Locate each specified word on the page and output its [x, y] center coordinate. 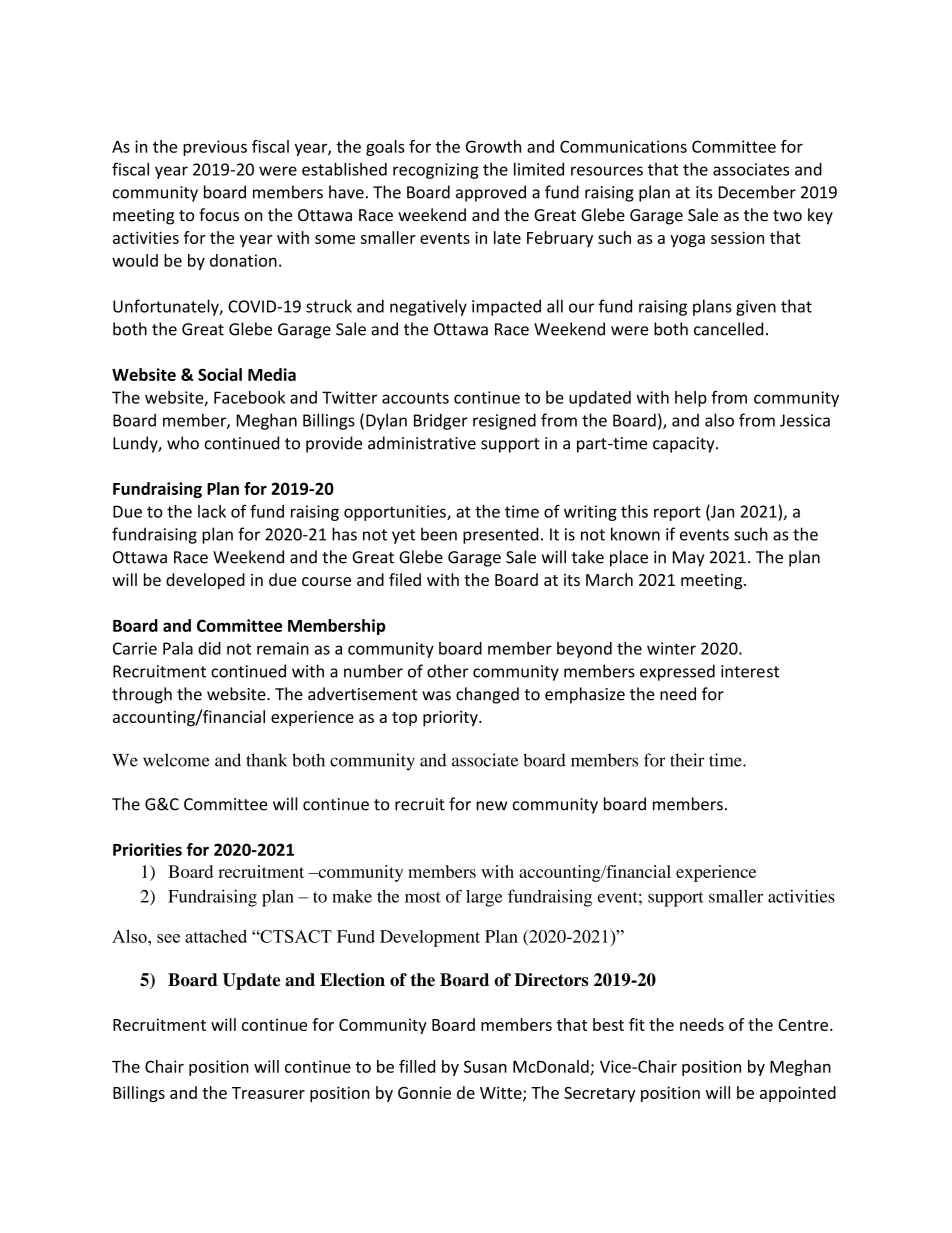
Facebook [249, 397]
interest [750, 671]
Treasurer [268, 1093]
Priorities [147, 849]
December [757, 192]
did [209, 648]
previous [215, 148]
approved [491, 193]
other [447, 671]
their [687, 760]
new [492, 806]
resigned [504, 421]
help [691, 399]
